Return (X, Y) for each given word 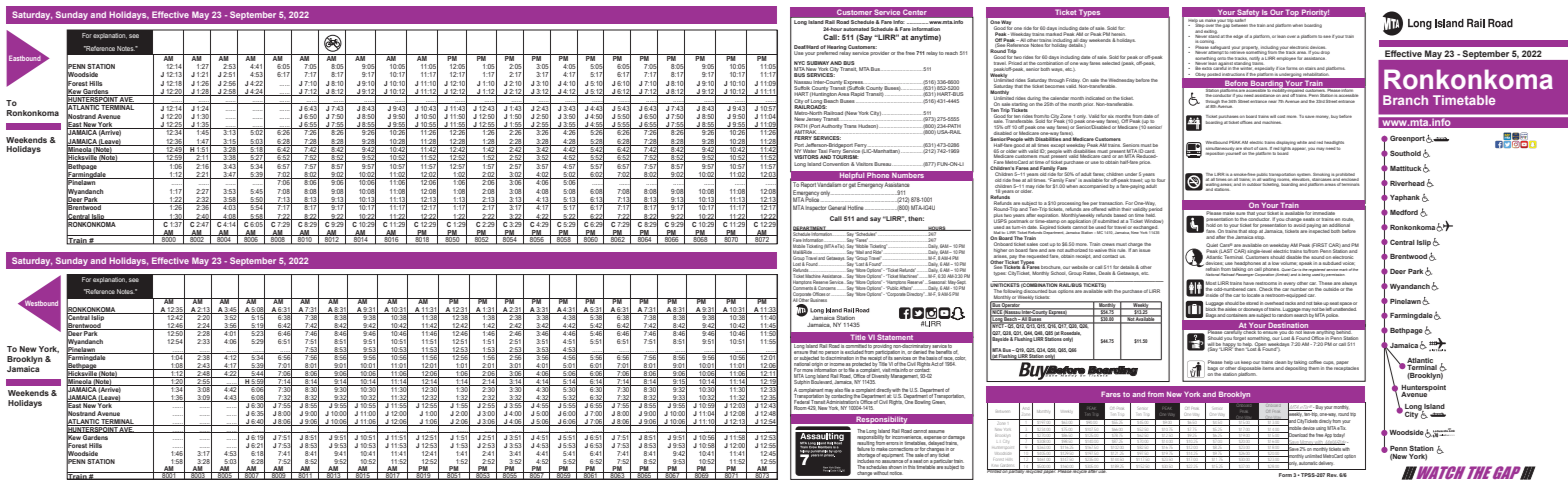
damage (956, 439)
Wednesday (1121, 82)
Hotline (856, 207)
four (1161, 180)
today (1338, 436)
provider (879, 53)
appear (1298, 149)
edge (1238, 37)
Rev (1332, 475)
